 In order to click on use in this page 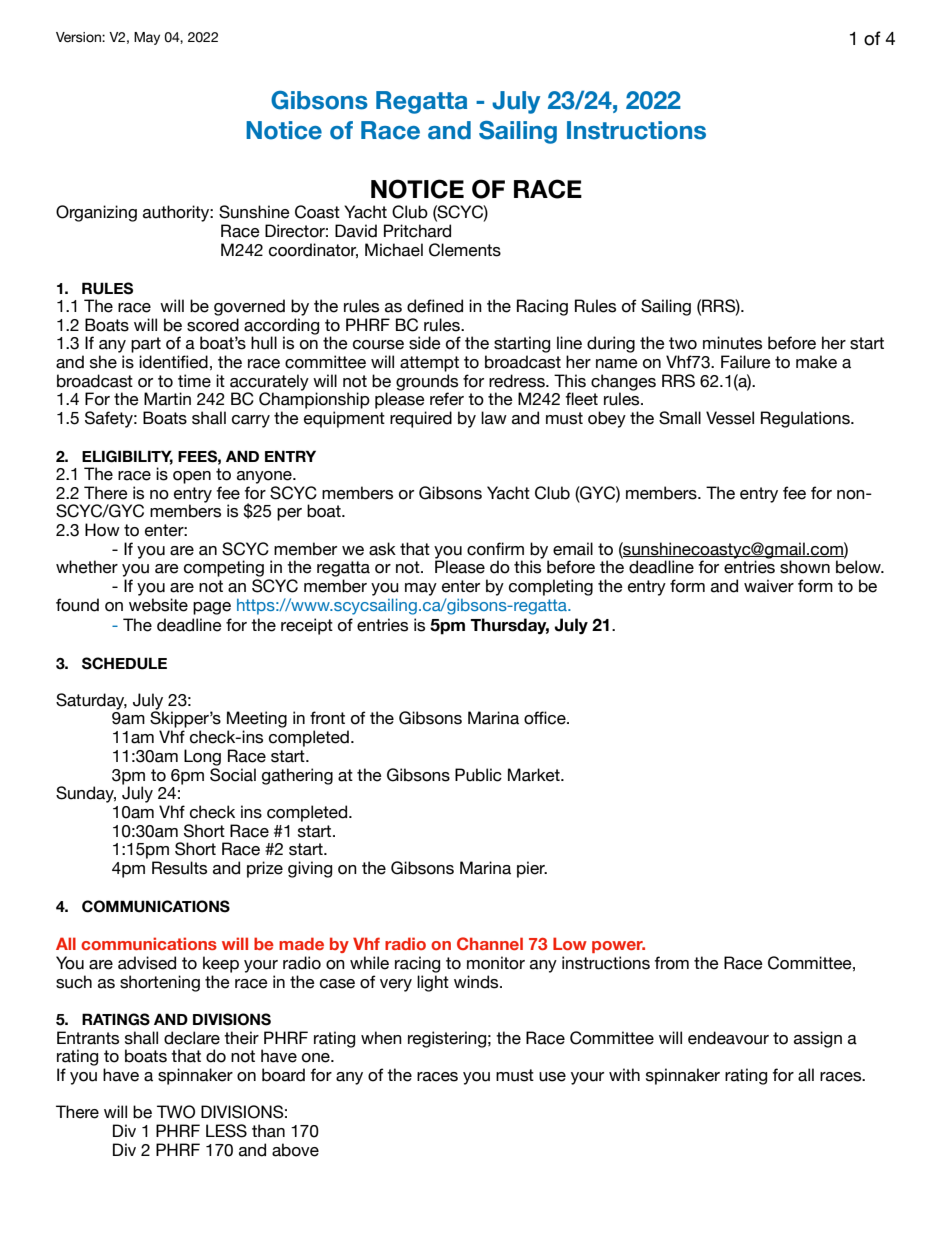, I will do `click(552, 1077)`.
